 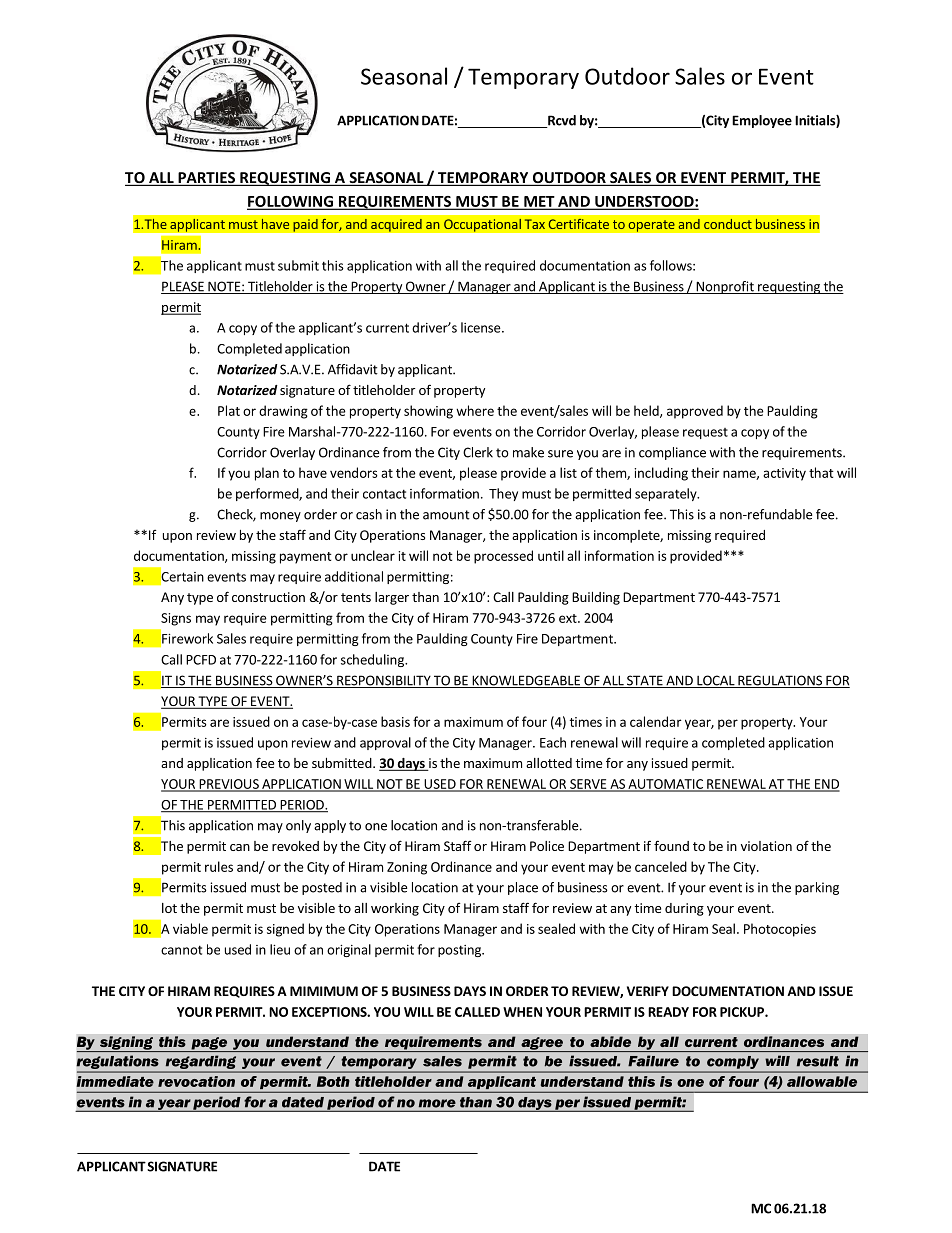 What do you see at coordinates (665, 785) in the screenshot?
I see `AUTOMATIC` at bounding box center [665, 785].
